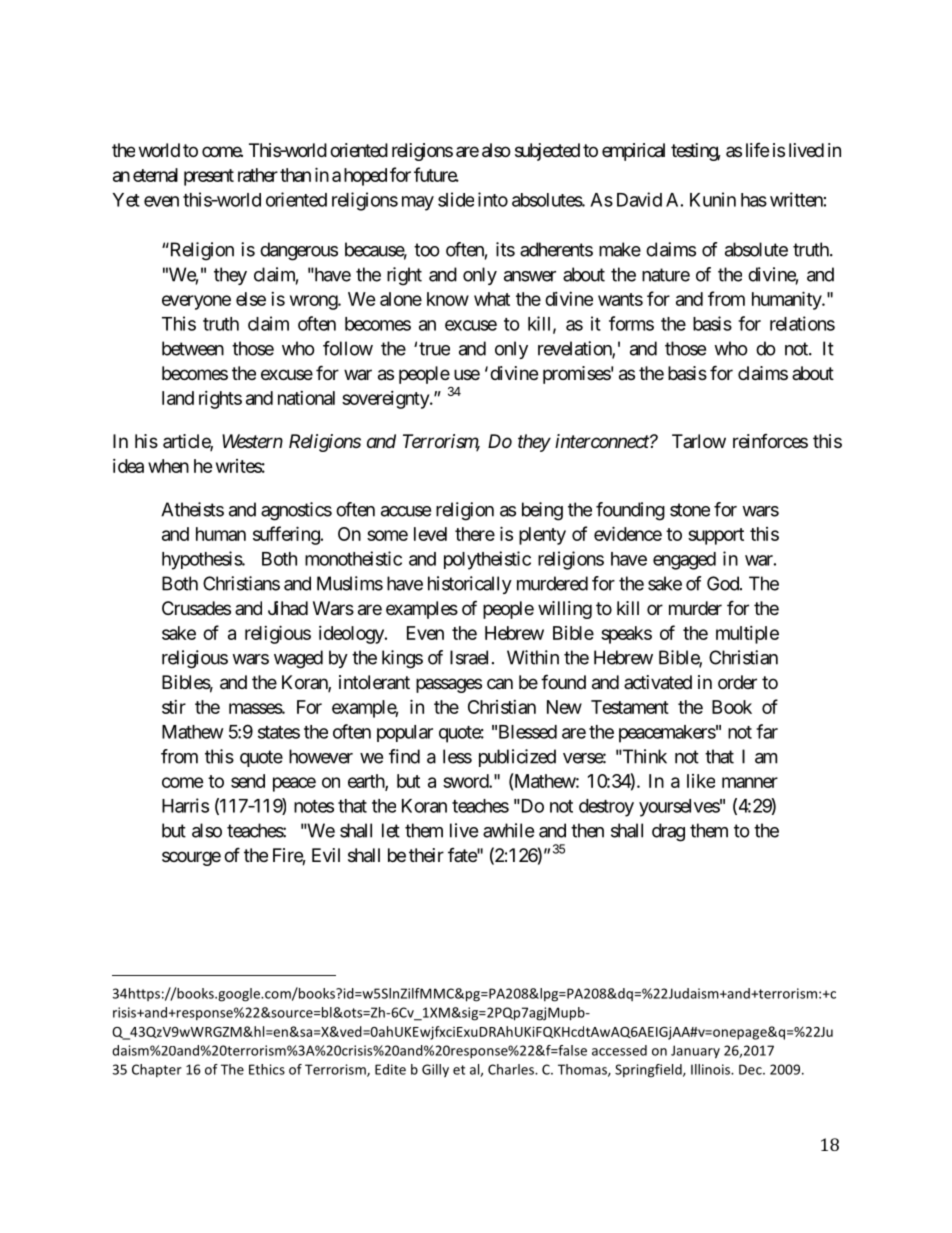 Image resolution: width=952 pixels, height=1233 pixels. Describe the element at coordinates (737, 682) in the document. I see `order` at that location.
